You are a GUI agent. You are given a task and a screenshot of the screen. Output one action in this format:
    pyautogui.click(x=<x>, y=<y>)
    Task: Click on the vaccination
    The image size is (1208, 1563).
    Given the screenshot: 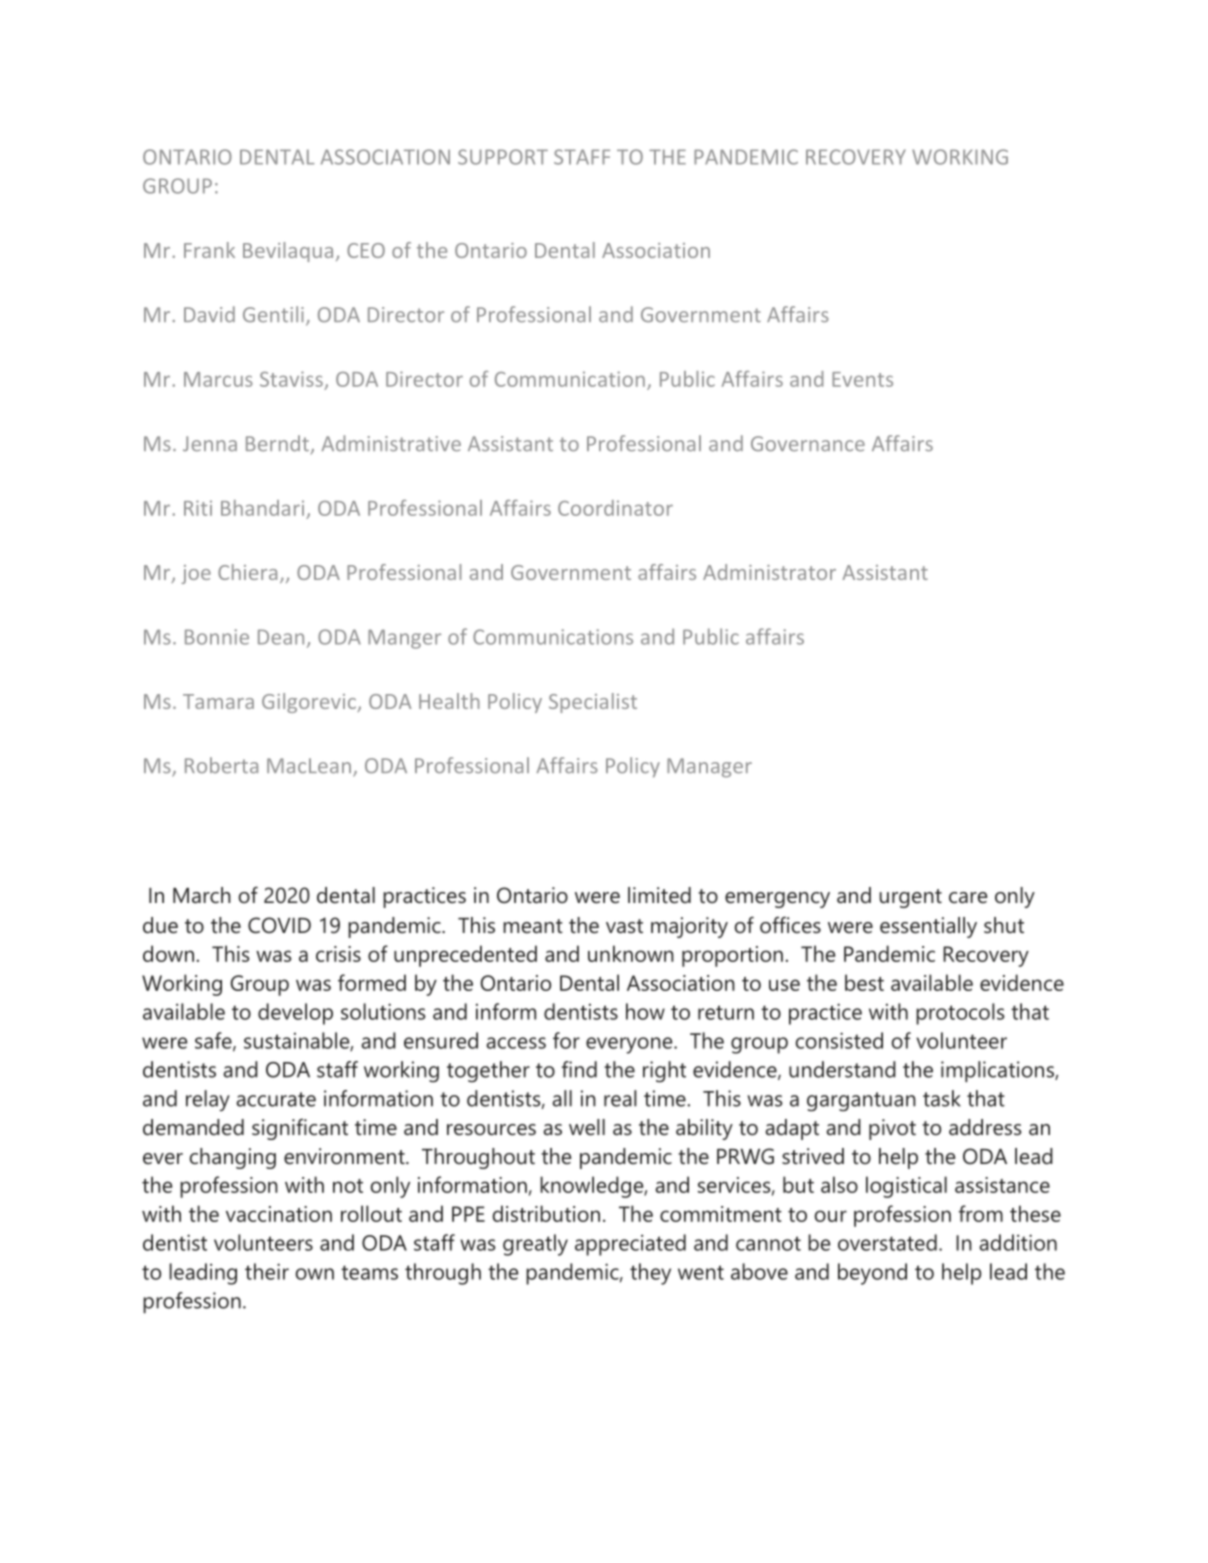 What is the action you would take?
    pyautogui.click(x=279, y=1214)
